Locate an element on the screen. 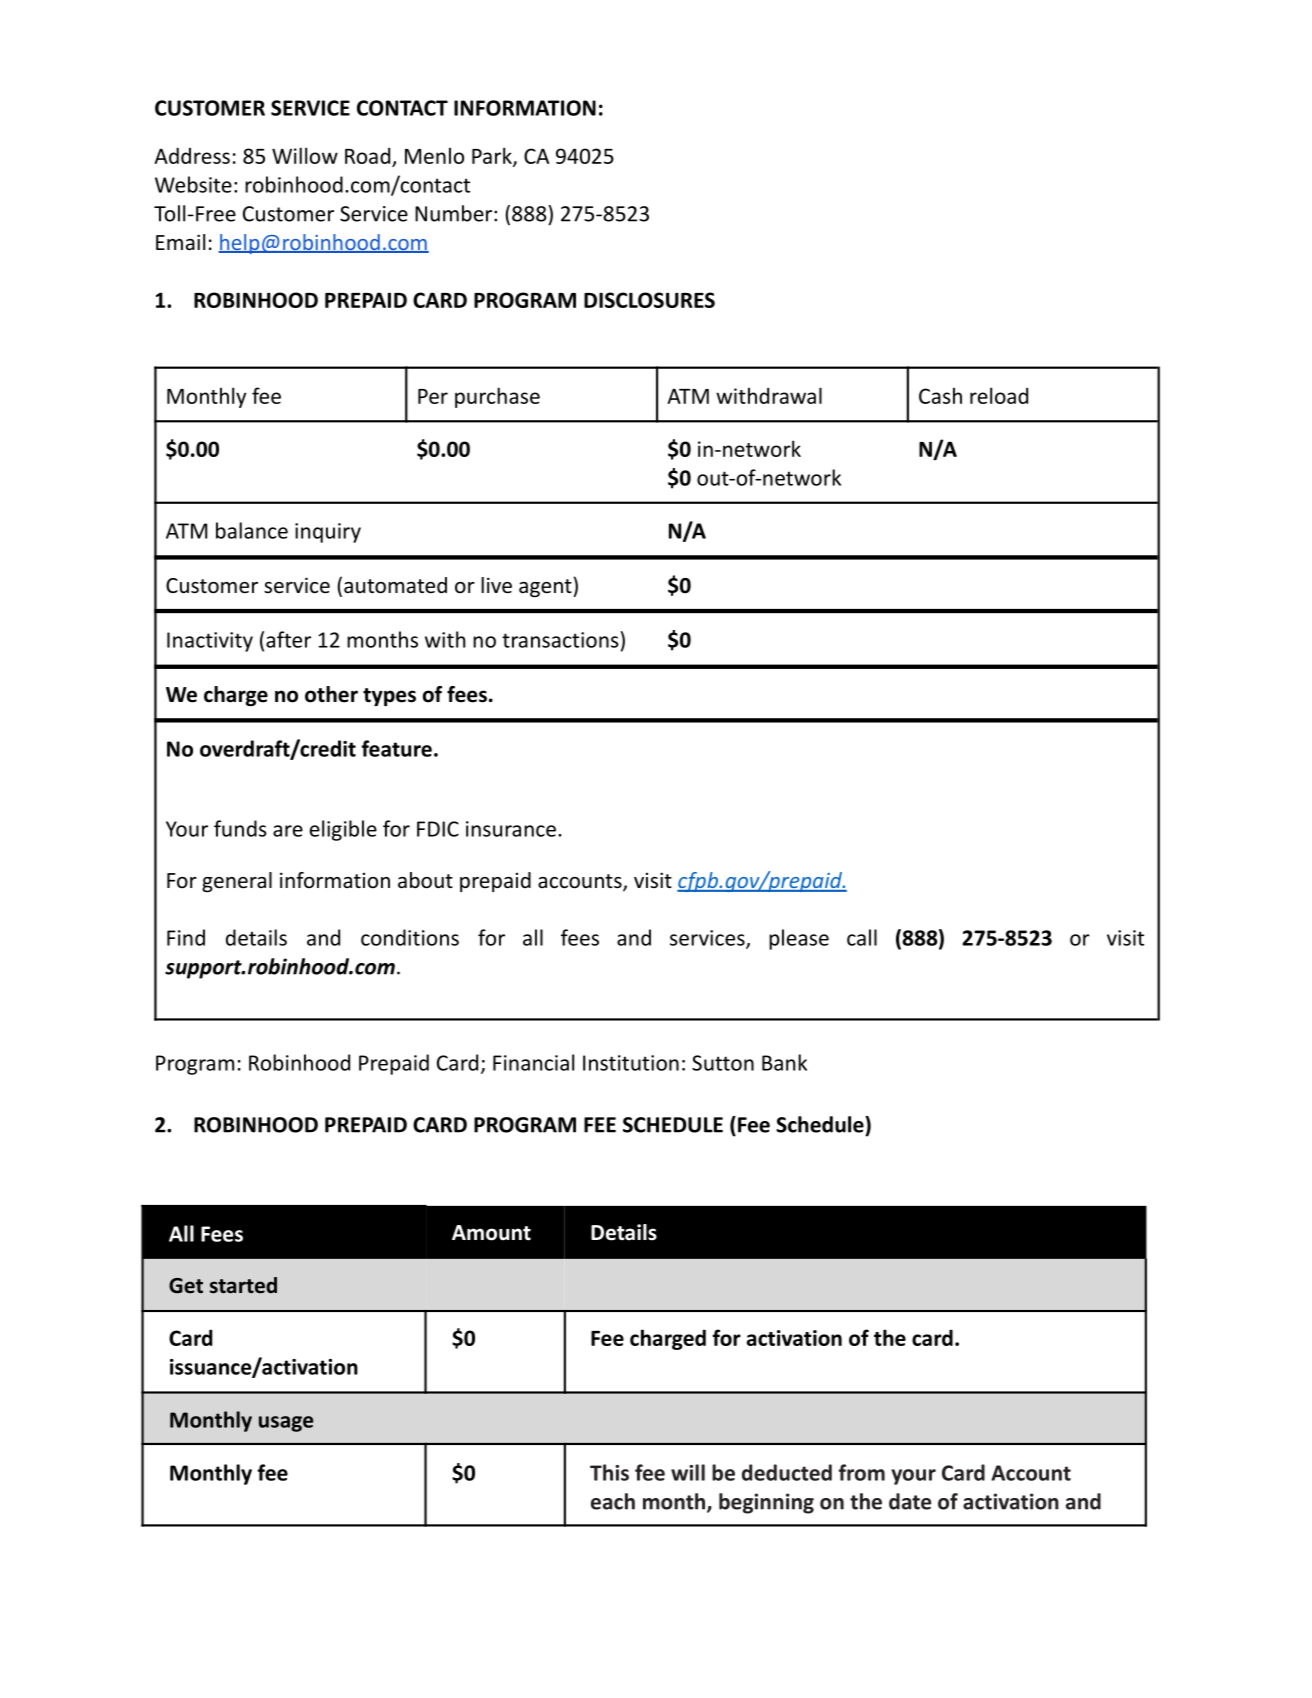 The height and width of the screenshot is (1698, 1312). usage is located at coordinates (286, 1424).
